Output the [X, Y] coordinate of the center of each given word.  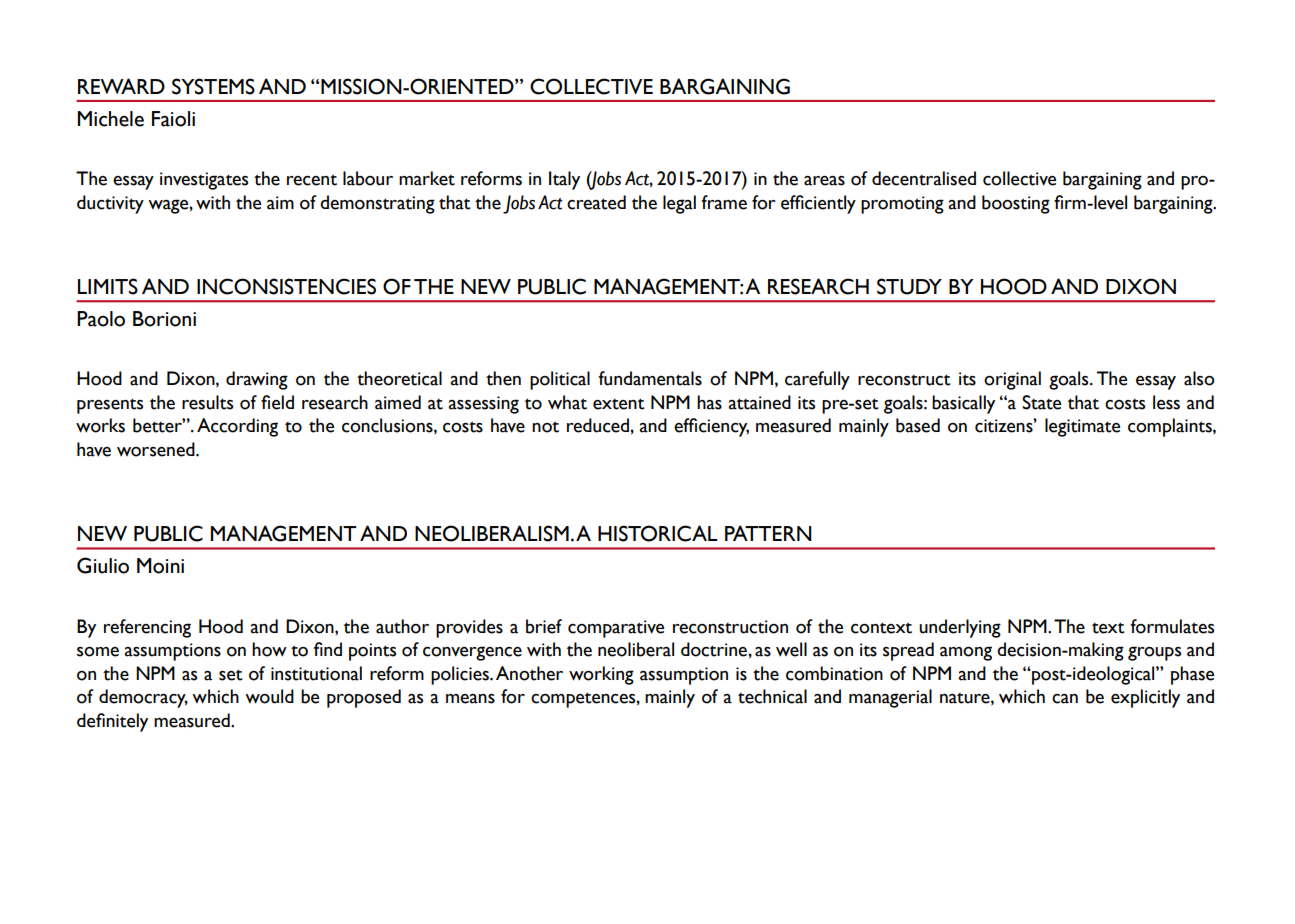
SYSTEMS [213, 86]
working [601, 675]
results [207, 402]
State [1041, 402]
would [269, 696]
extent [619, 404]
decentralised [924, 178]
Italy [564, 180]
